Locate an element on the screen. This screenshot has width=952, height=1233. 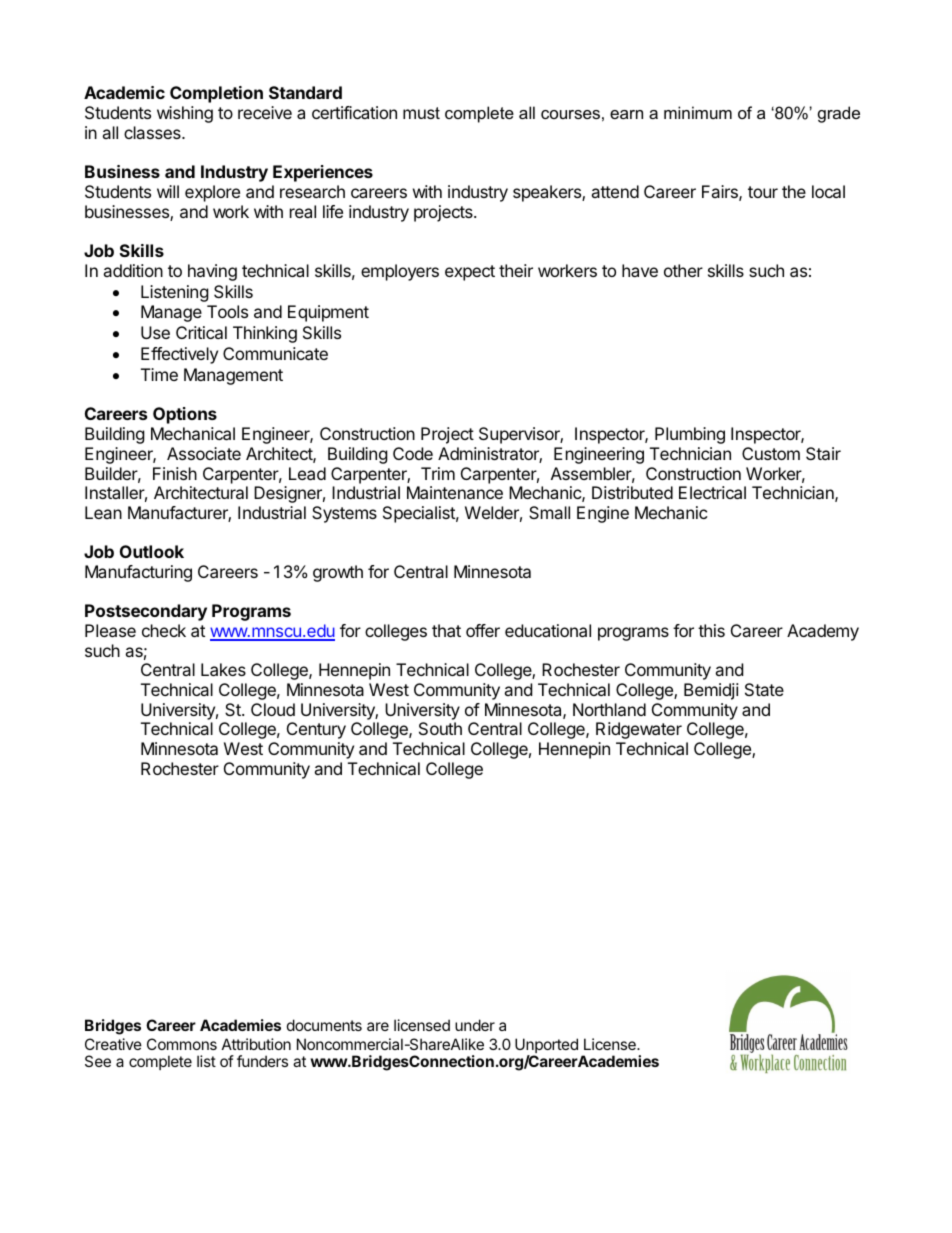
minimum is located at coordinates (698, 112).
